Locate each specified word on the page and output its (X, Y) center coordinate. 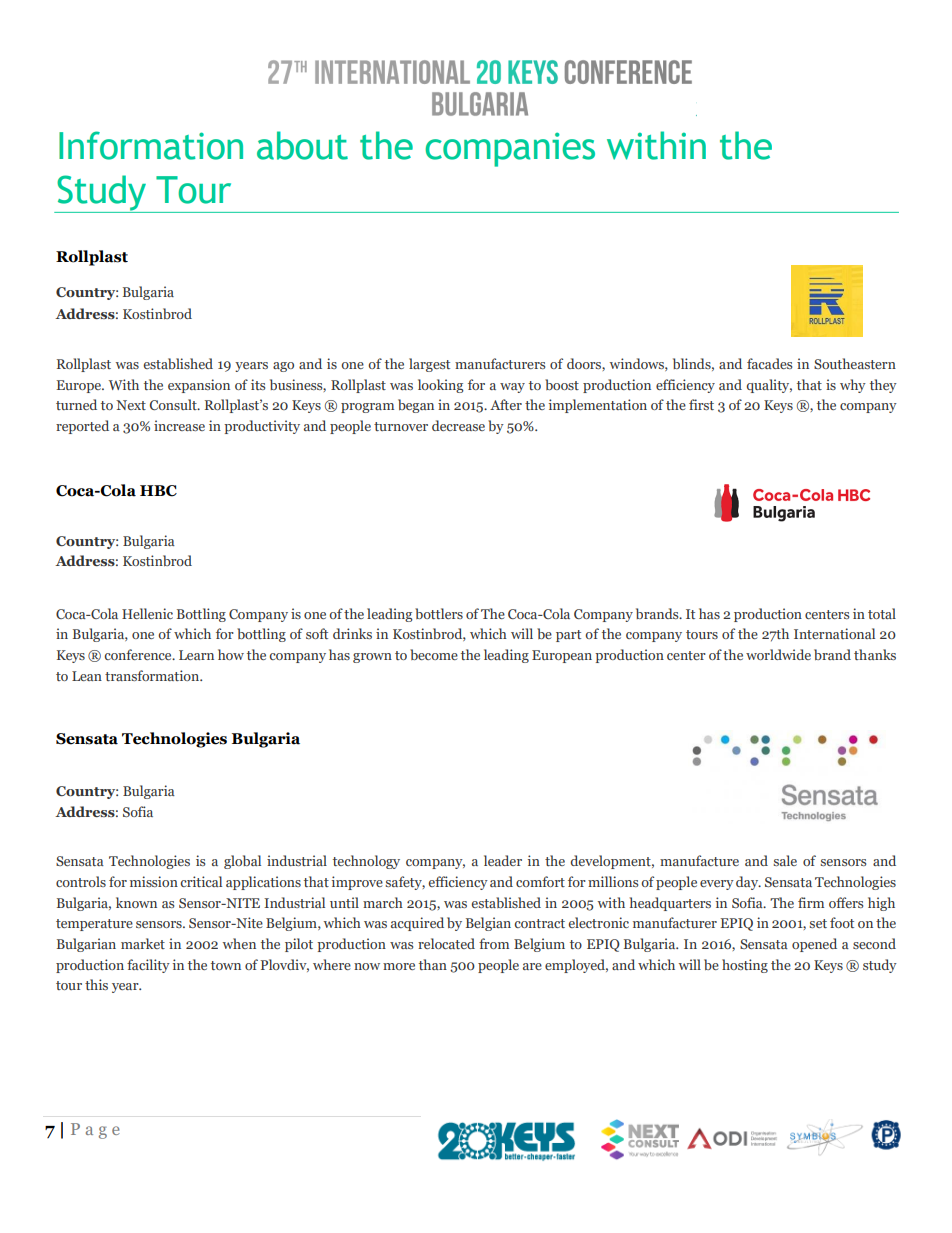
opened (814, 945)
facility (148, 966)
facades (769, 363)
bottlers (439, 613)
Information (151, 145)
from (494, 943)
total (882, 613)
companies (510, 149)
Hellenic (147, 613)
